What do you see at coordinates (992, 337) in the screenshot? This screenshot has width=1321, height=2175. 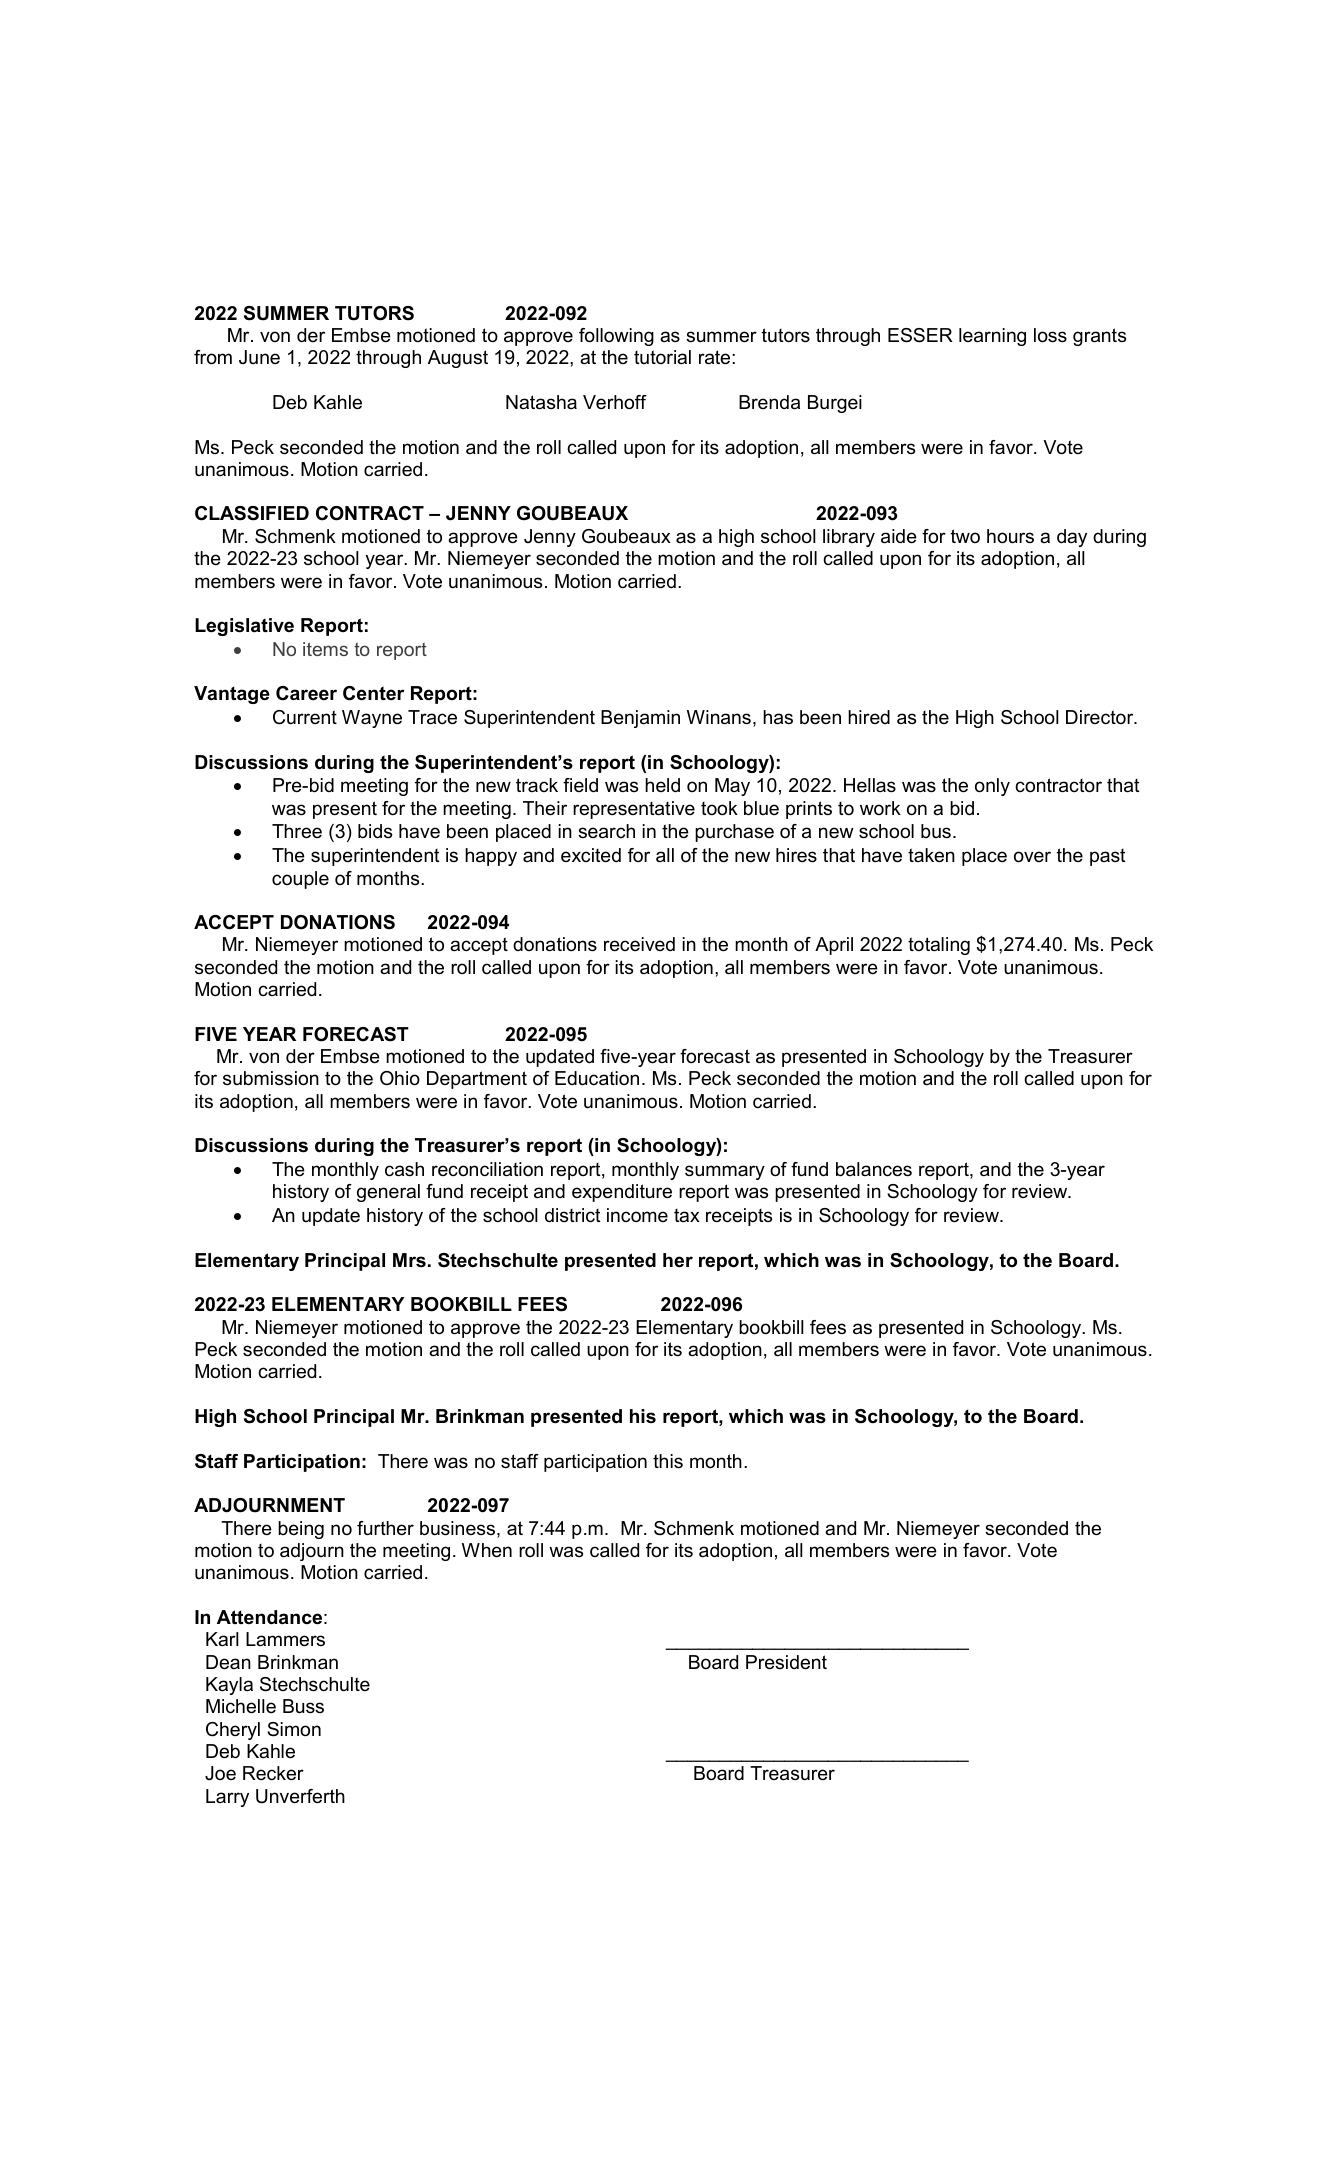 I see `learning` at bounding box center [992, 337].
